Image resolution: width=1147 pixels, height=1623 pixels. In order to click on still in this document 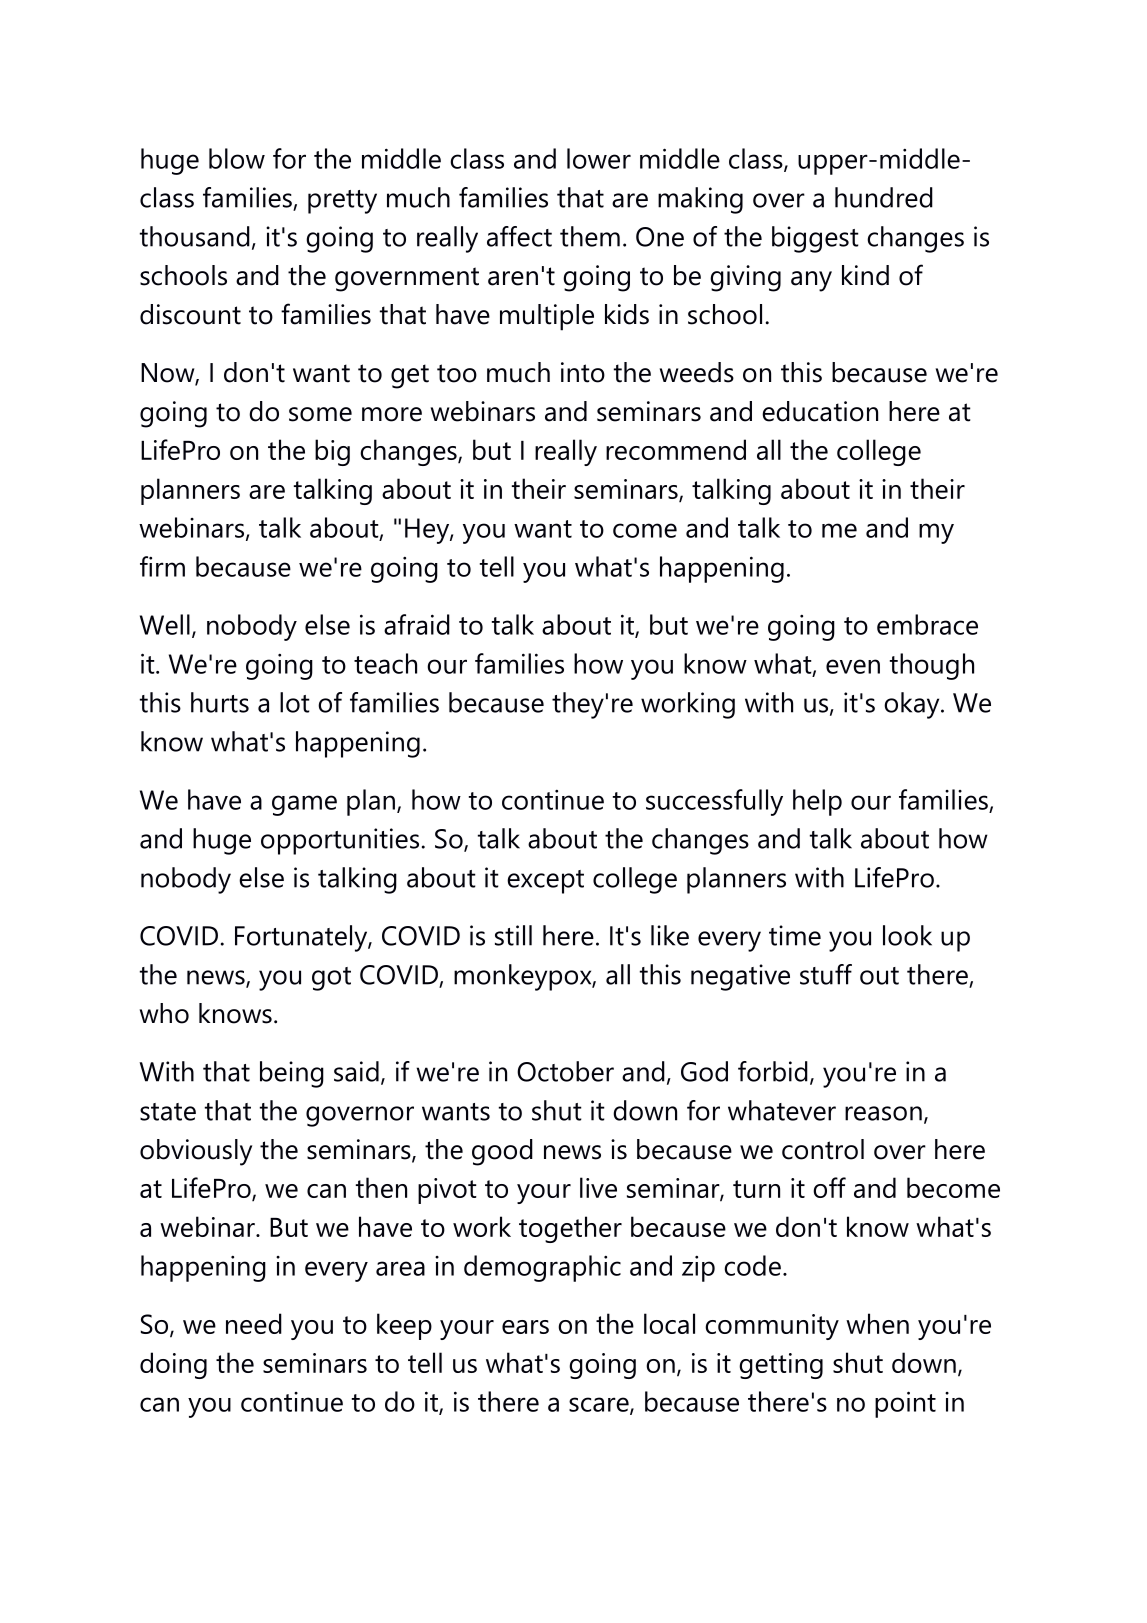, I will do `click(513, 935)`.
